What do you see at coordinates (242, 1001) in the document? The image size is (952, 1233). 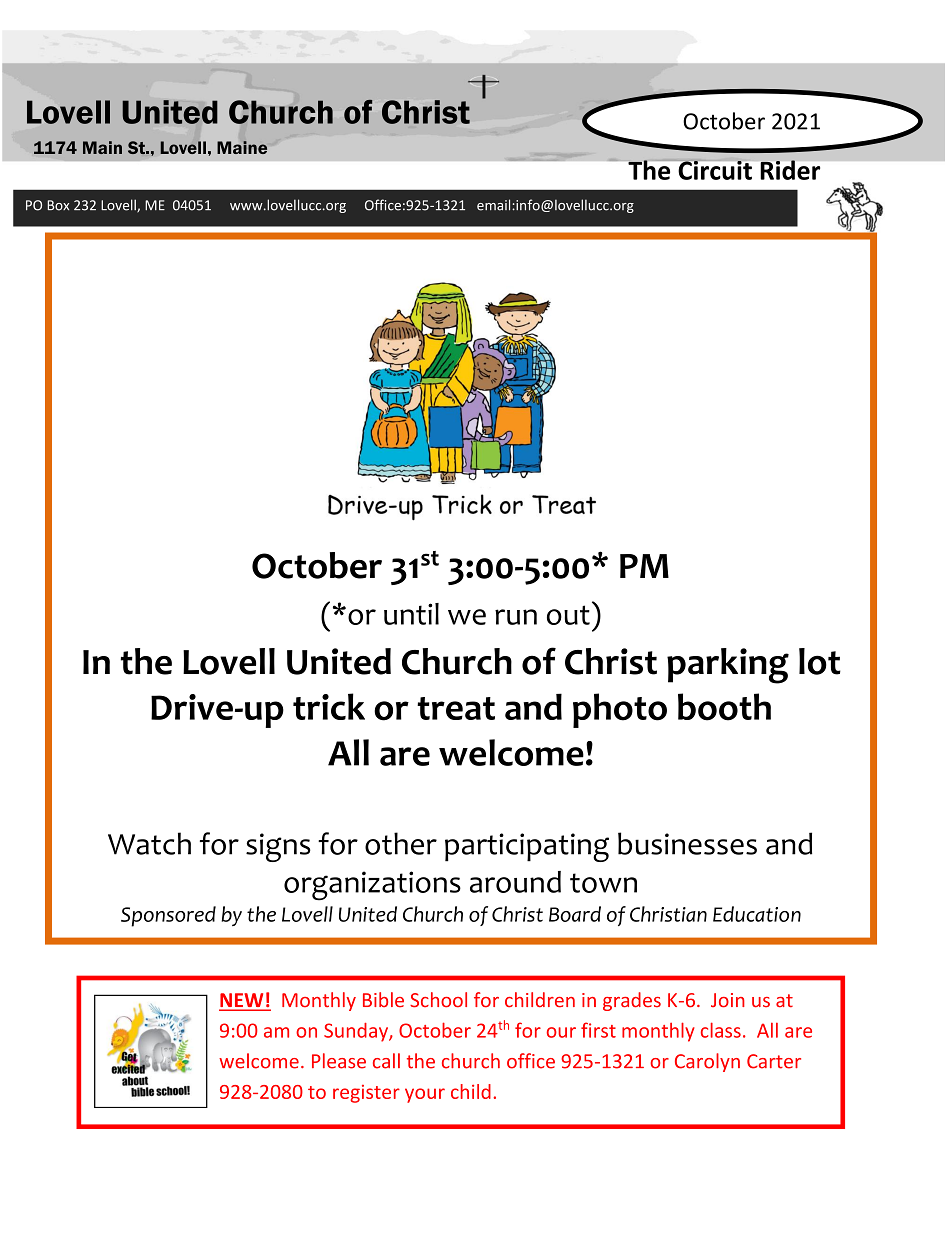 I see `NEW` at bounding box center [242, 1001].
